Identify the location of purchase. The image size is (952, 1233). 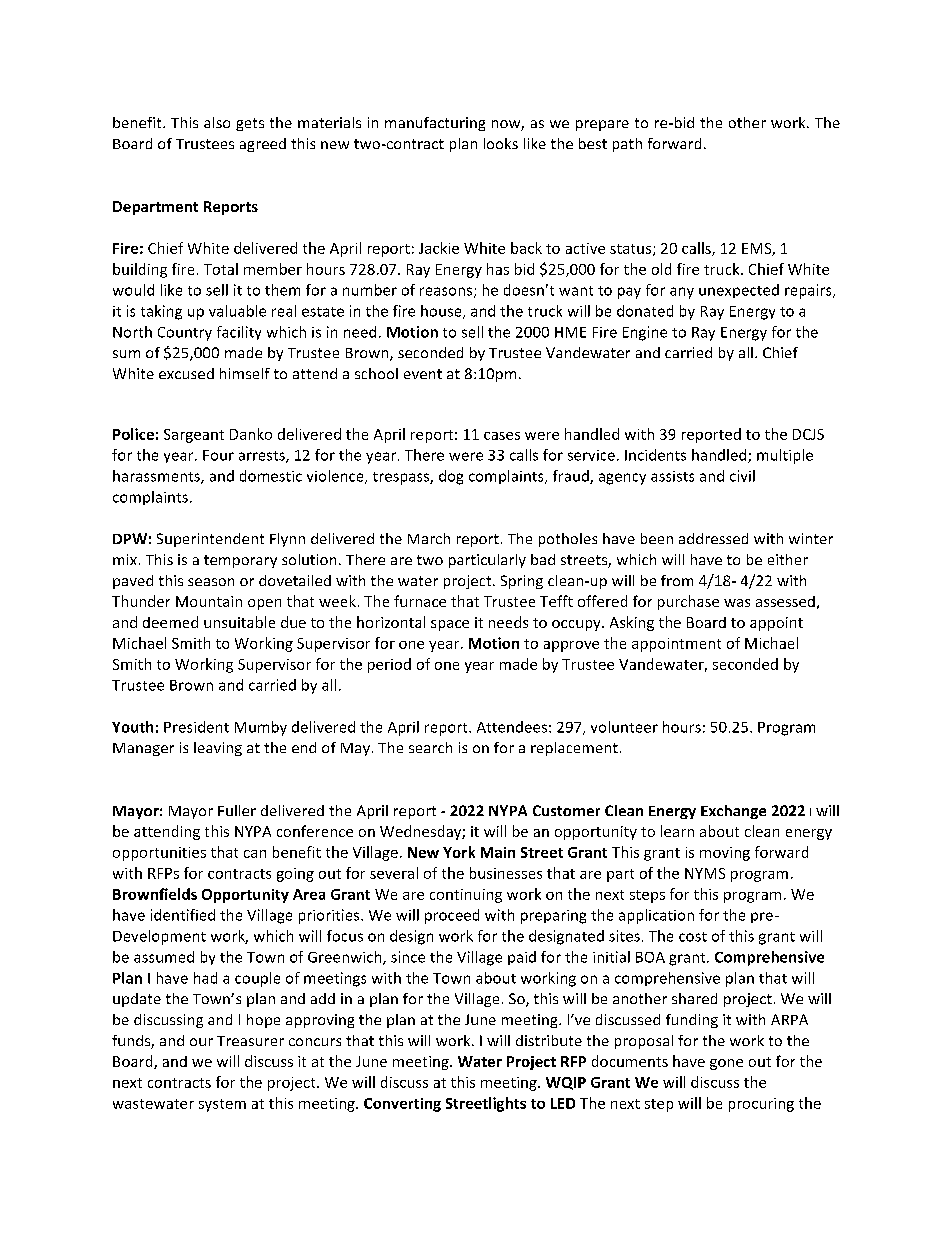
(688, 602).
